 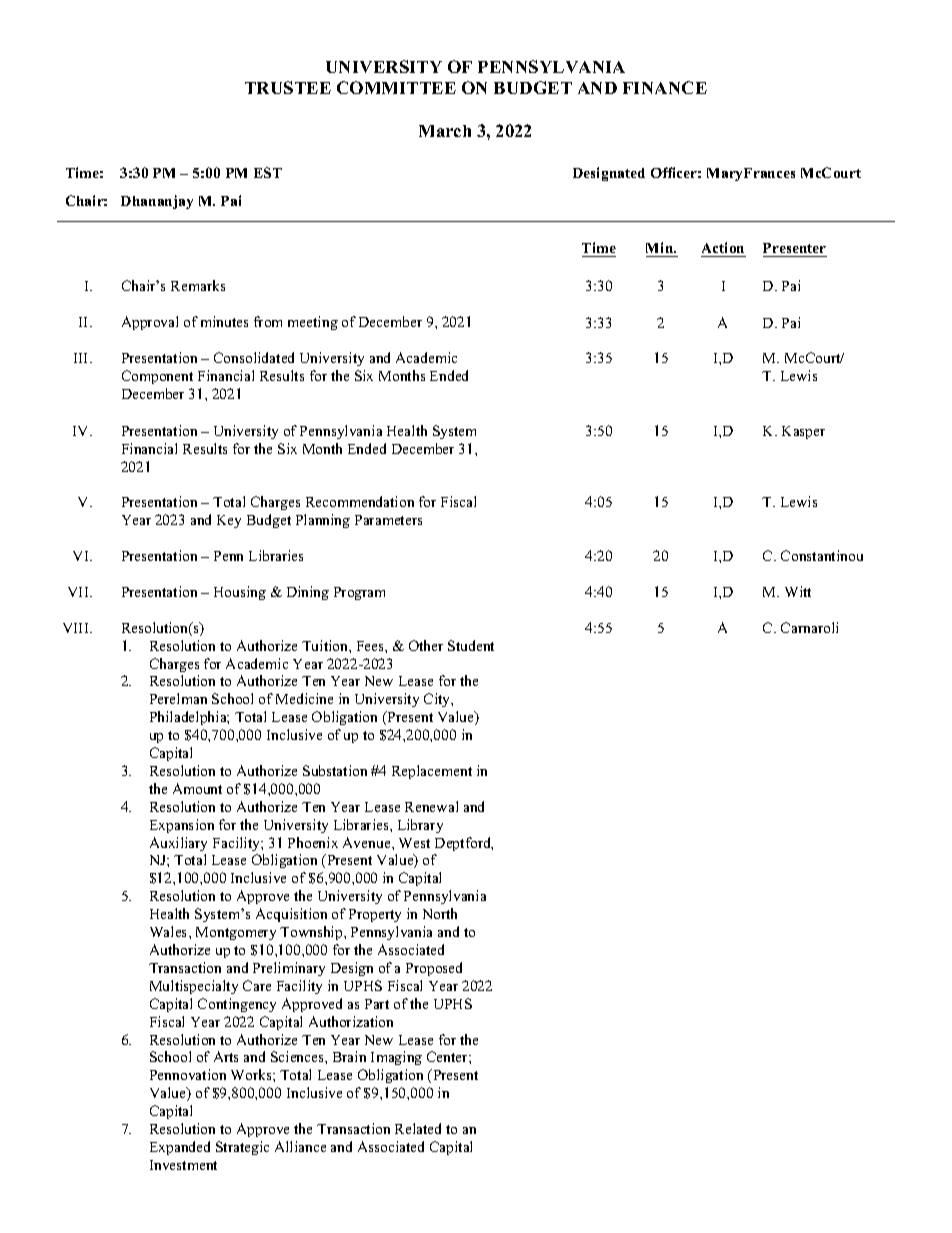 I want to click on Related, so click(x=418, y=1128).
